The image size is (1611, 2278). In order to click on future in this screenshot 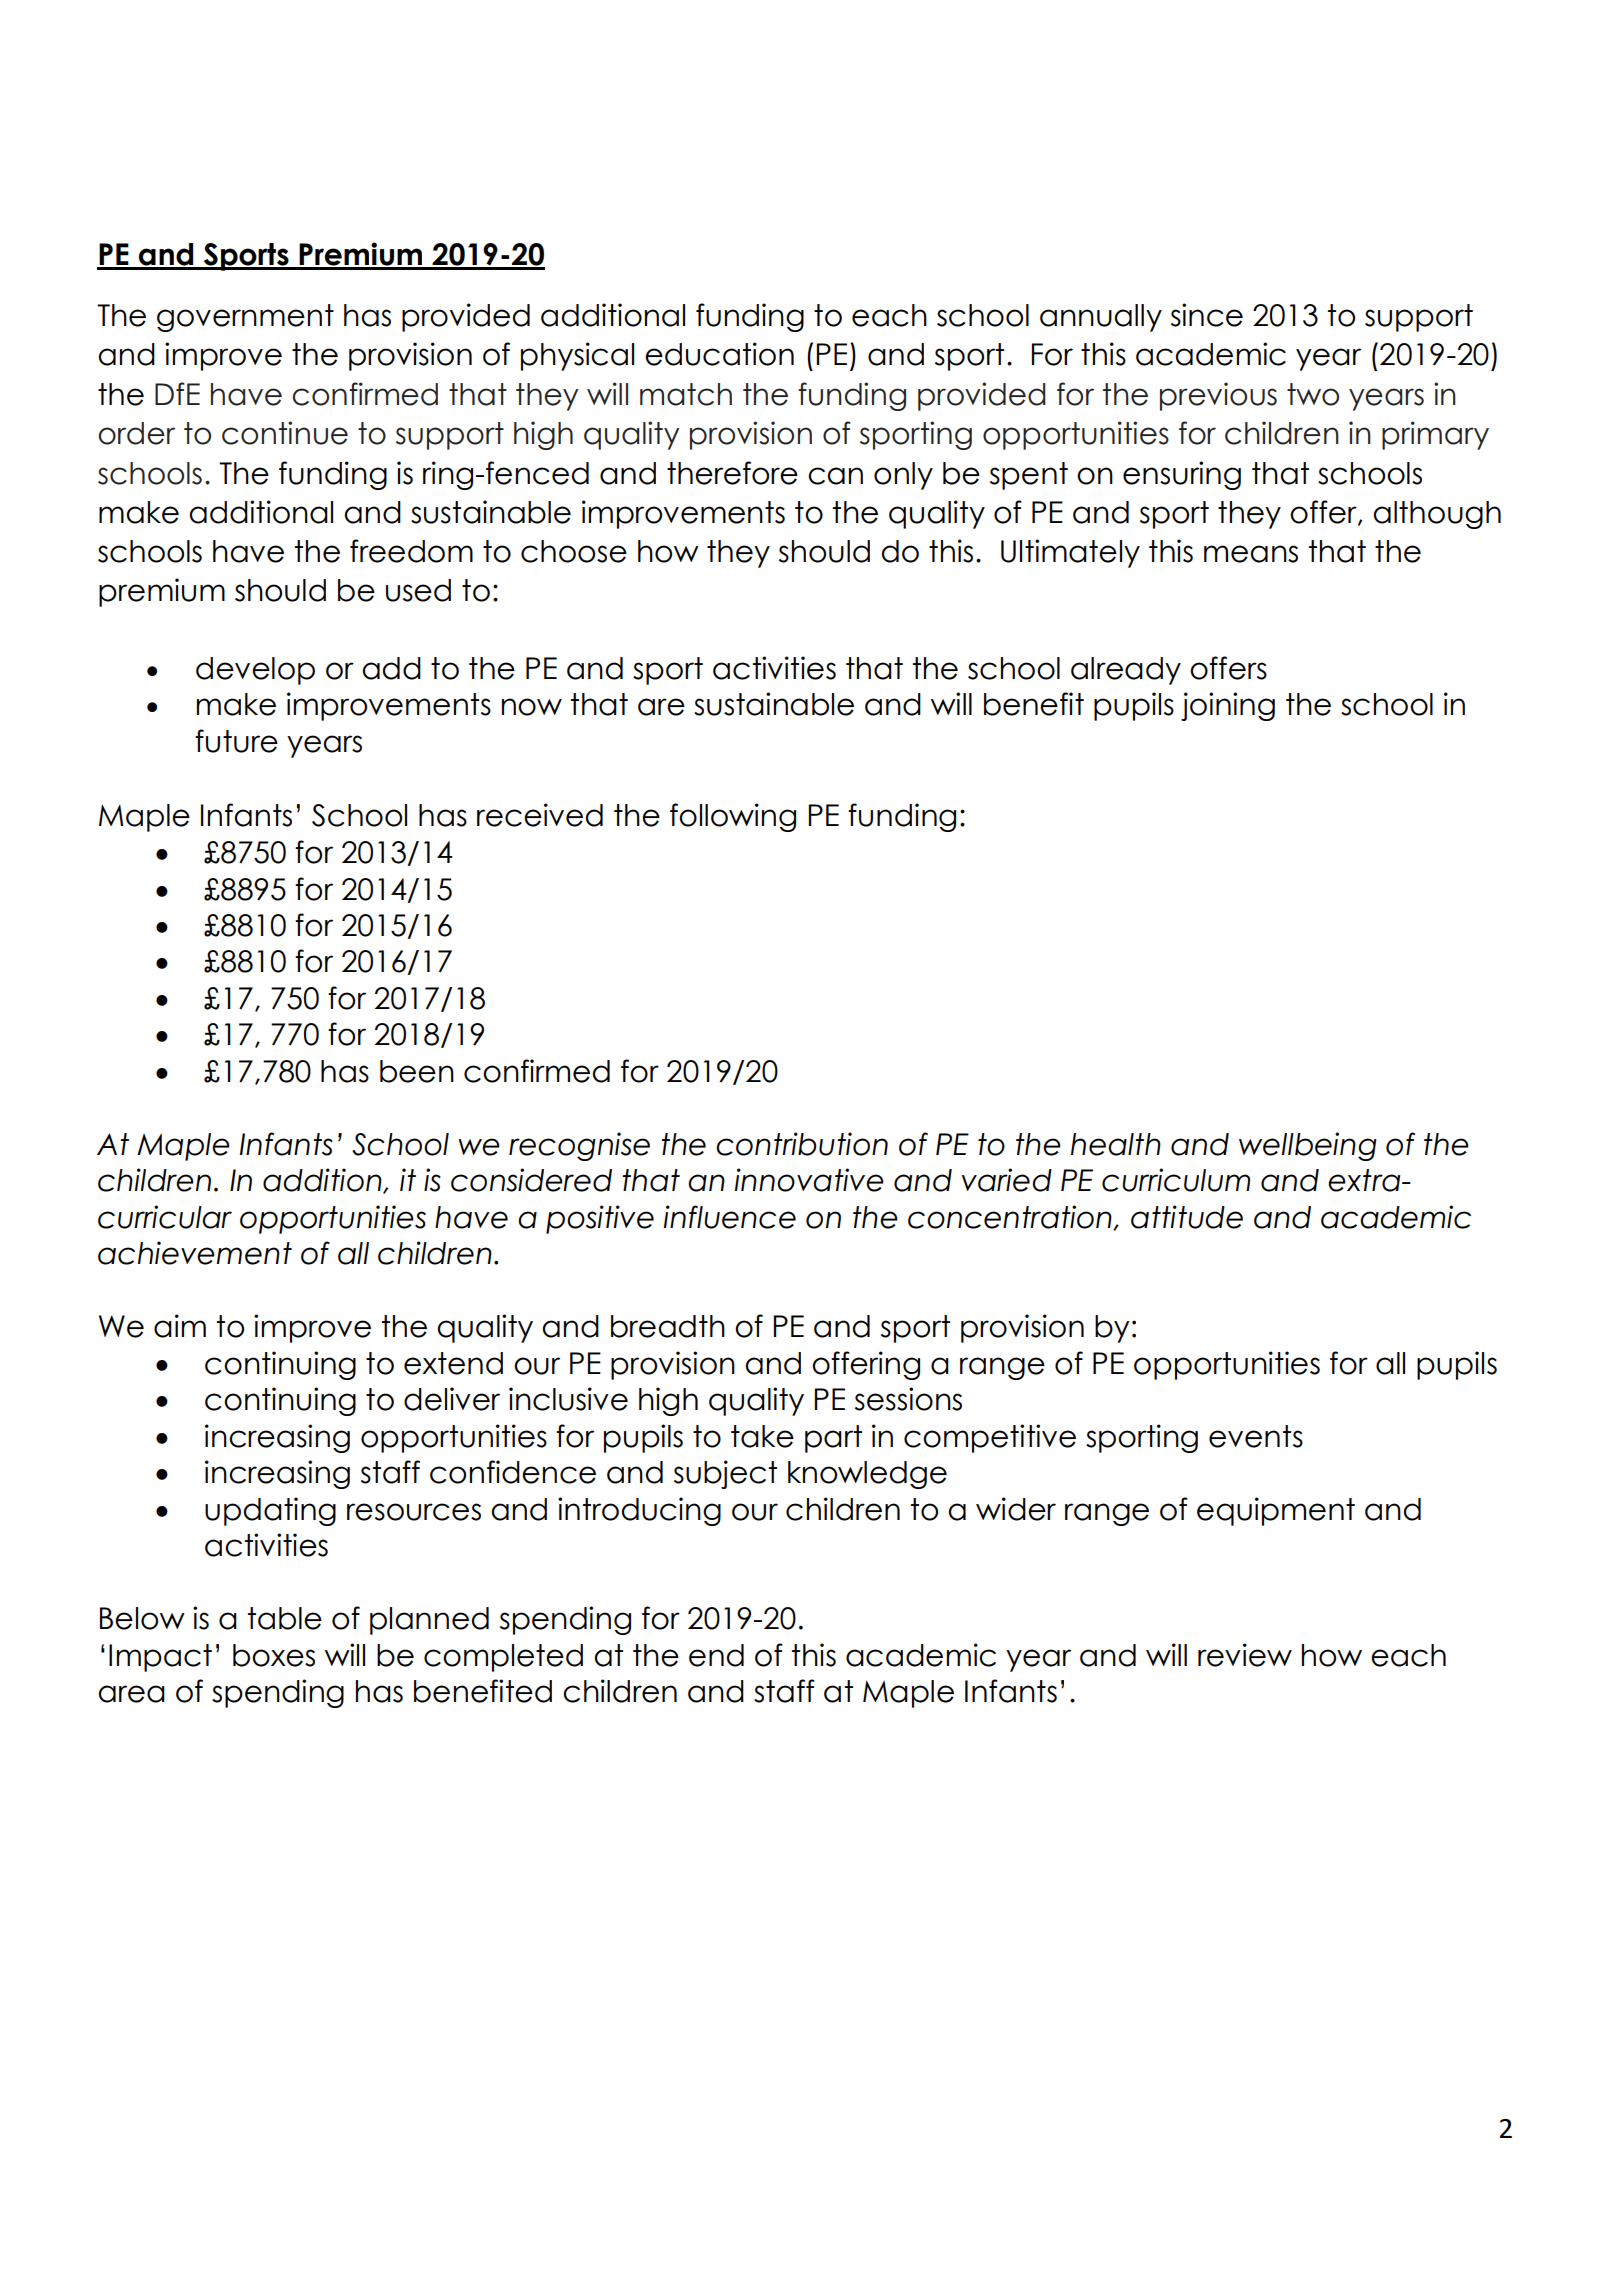, I will do `click(236, 741)`.
